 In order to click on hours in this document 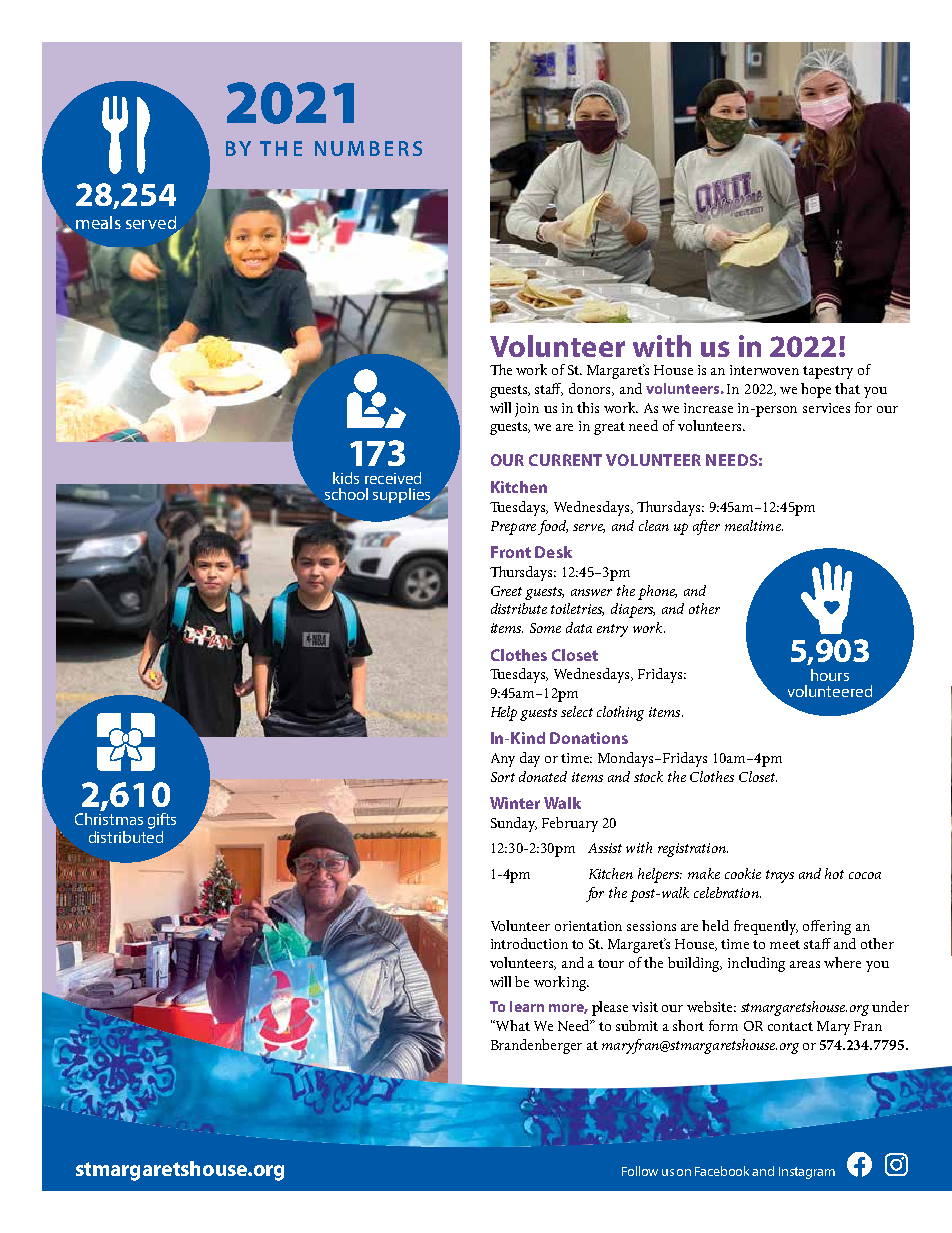, I will do `click(830, 675)`.
